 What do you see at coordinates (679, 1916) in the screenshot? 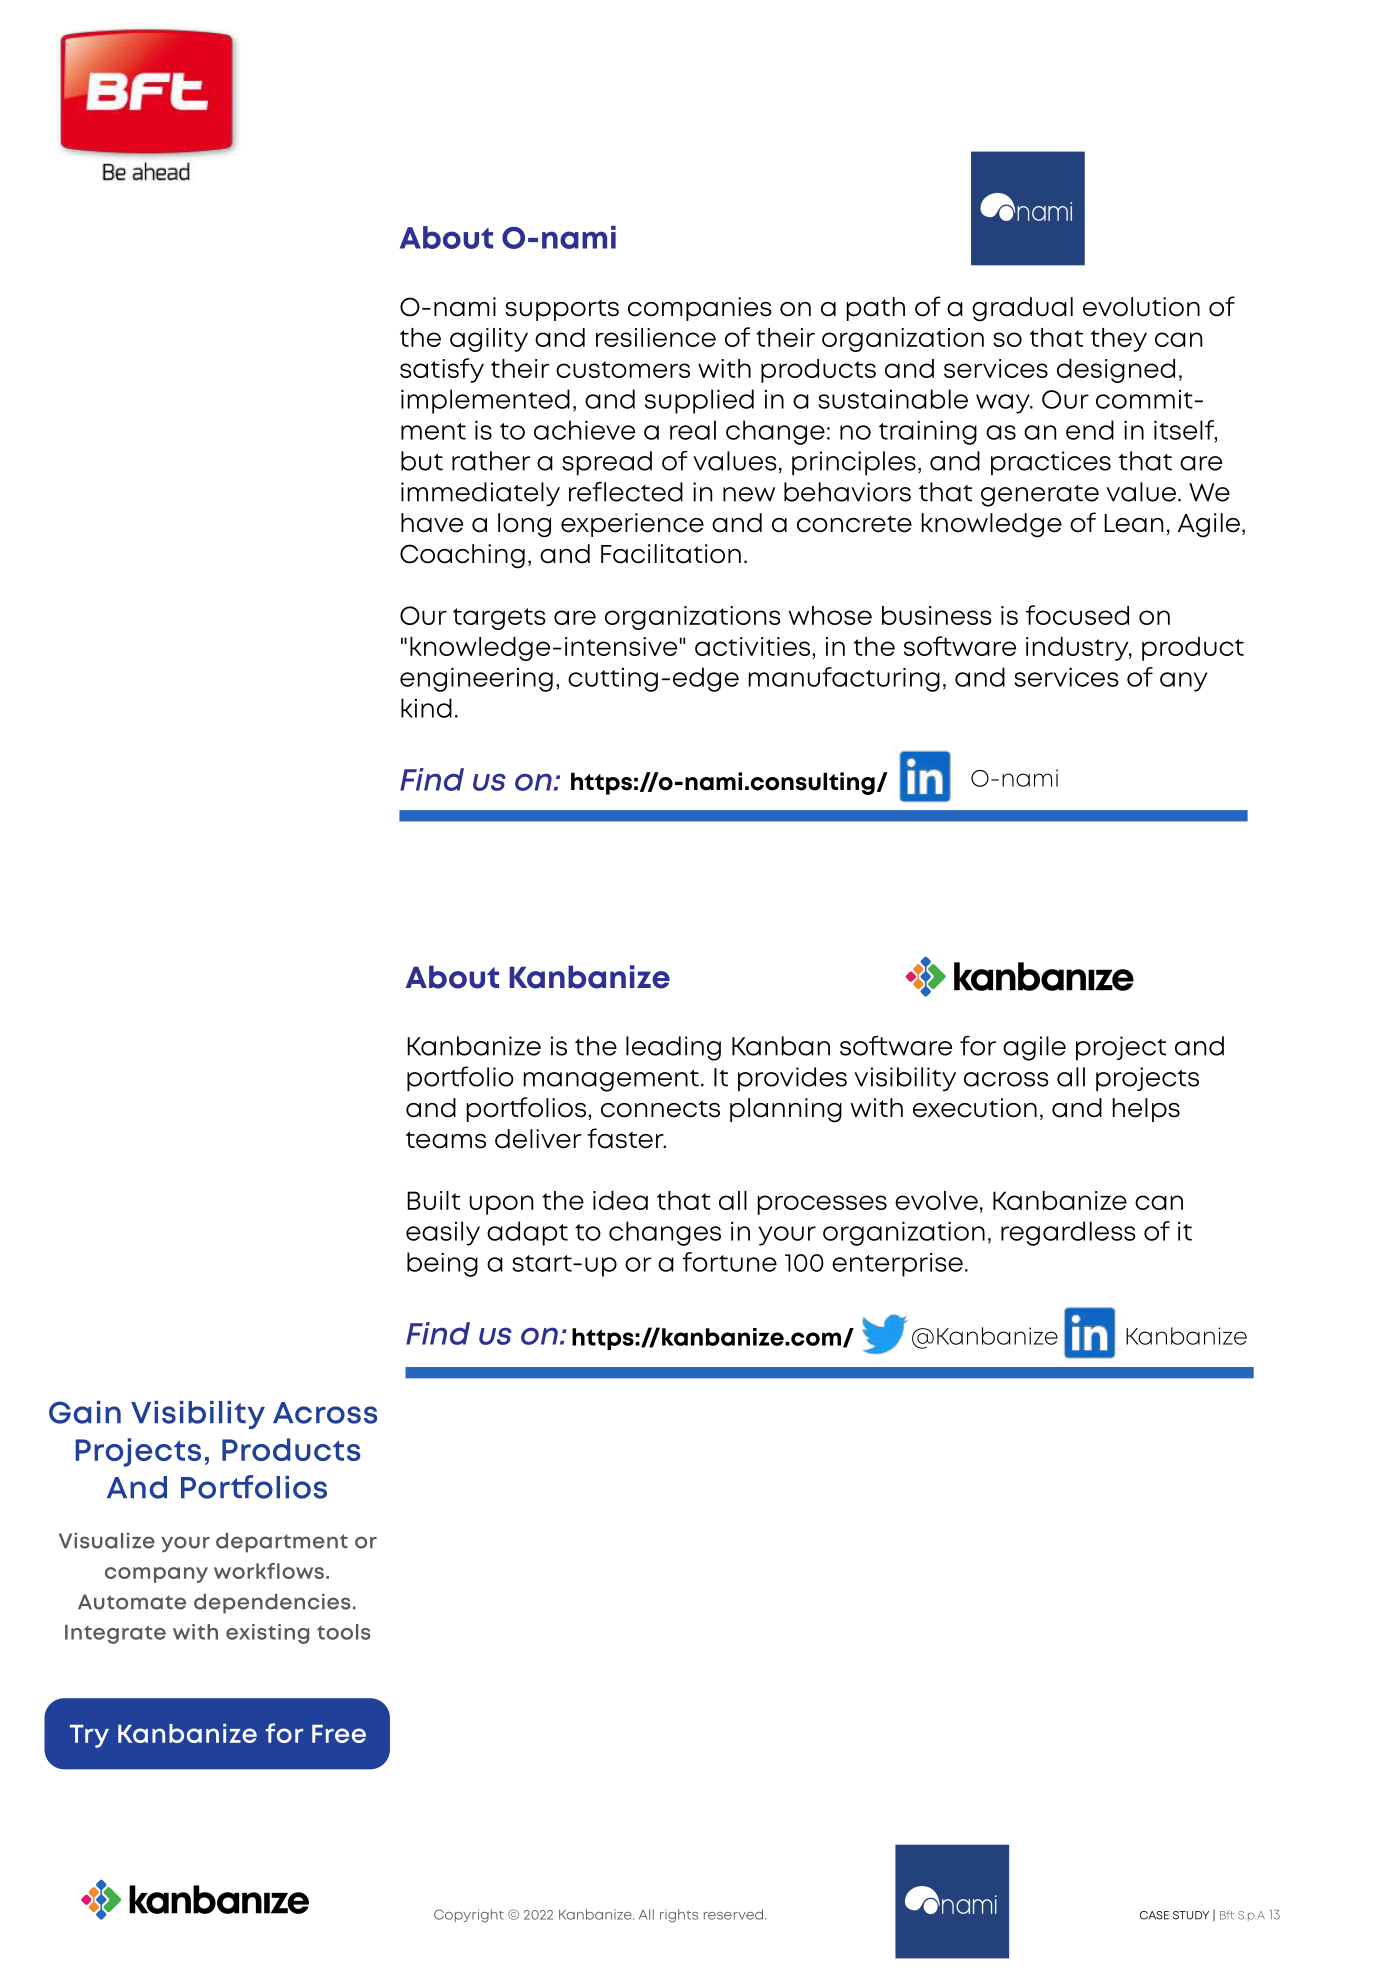
I see `rights` at bounding box center [679, 1916].
